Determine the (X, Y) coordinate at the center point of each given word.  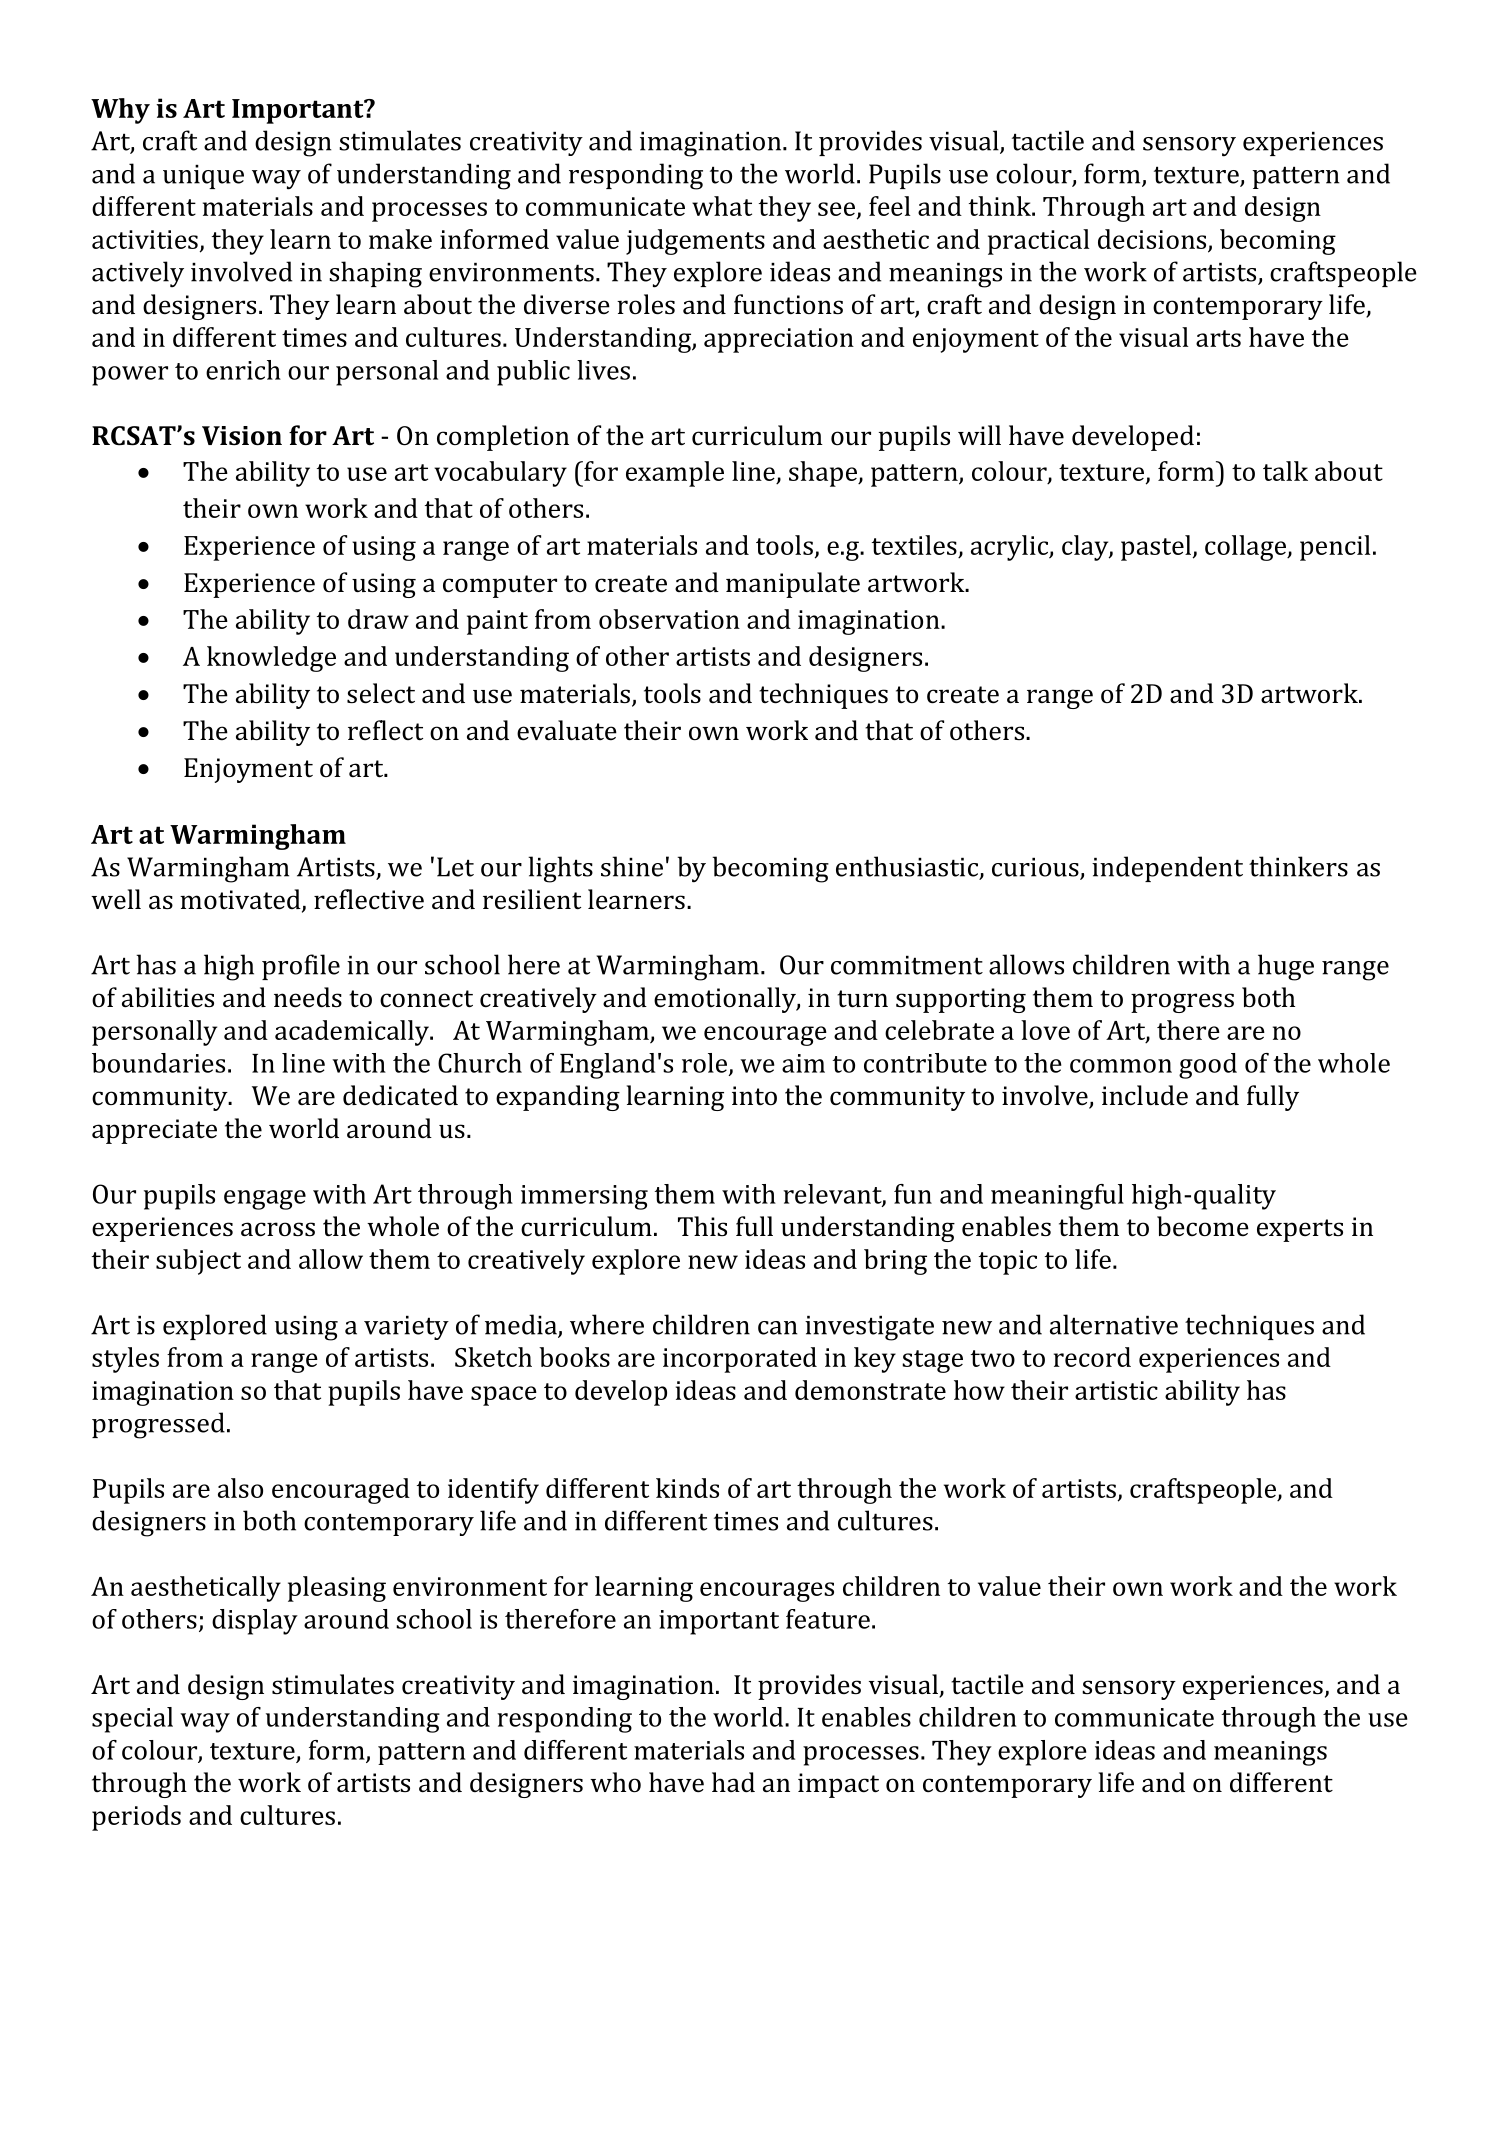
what (722, 206)
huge (1286, 967)
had (733, 1782)
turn (862, 998)
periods (136, 1818)
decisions (1153, 240)
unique (203, 177)
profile (301, 967)
